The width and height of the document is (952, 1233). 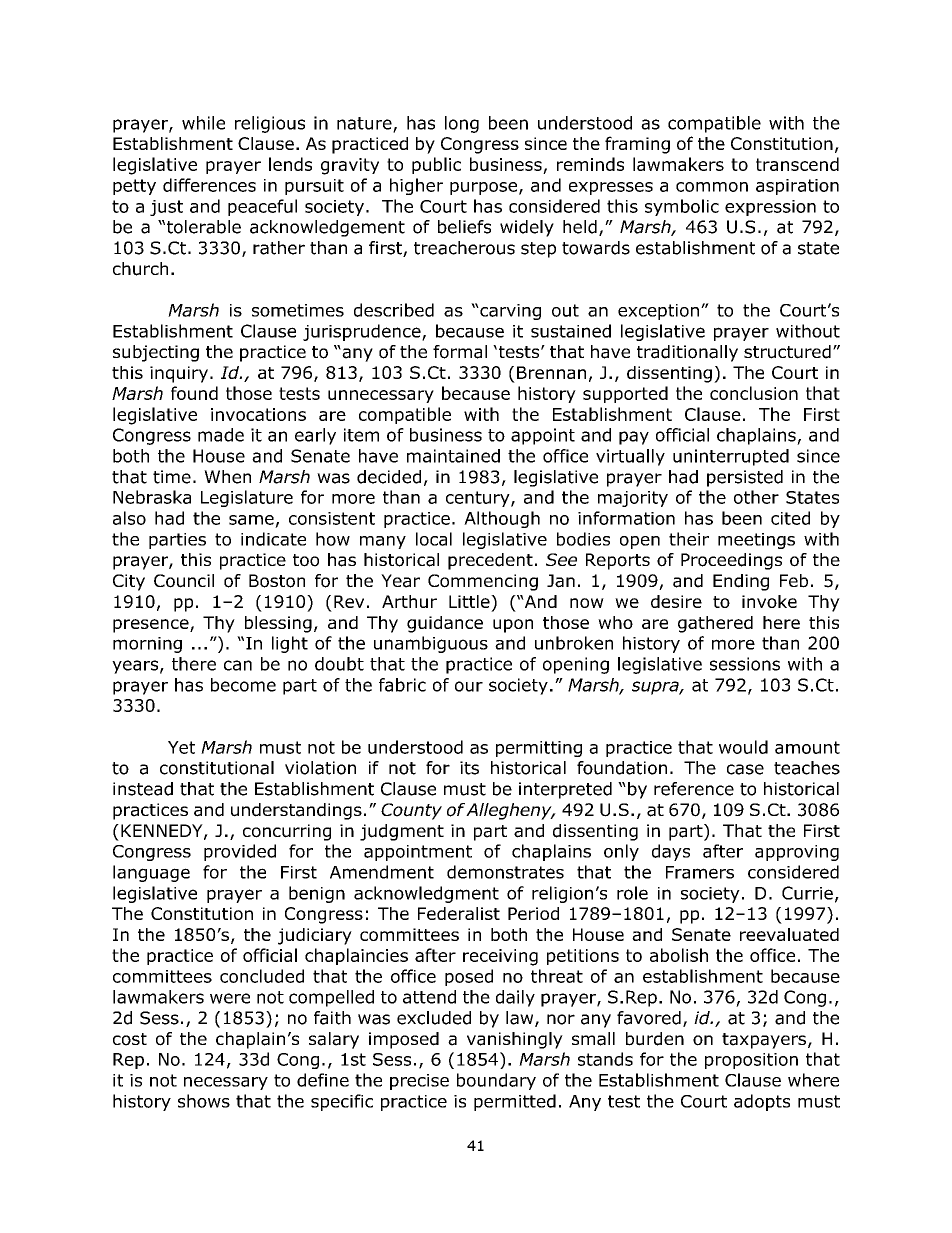 I want to click on become, so click(x=243, y=685).
